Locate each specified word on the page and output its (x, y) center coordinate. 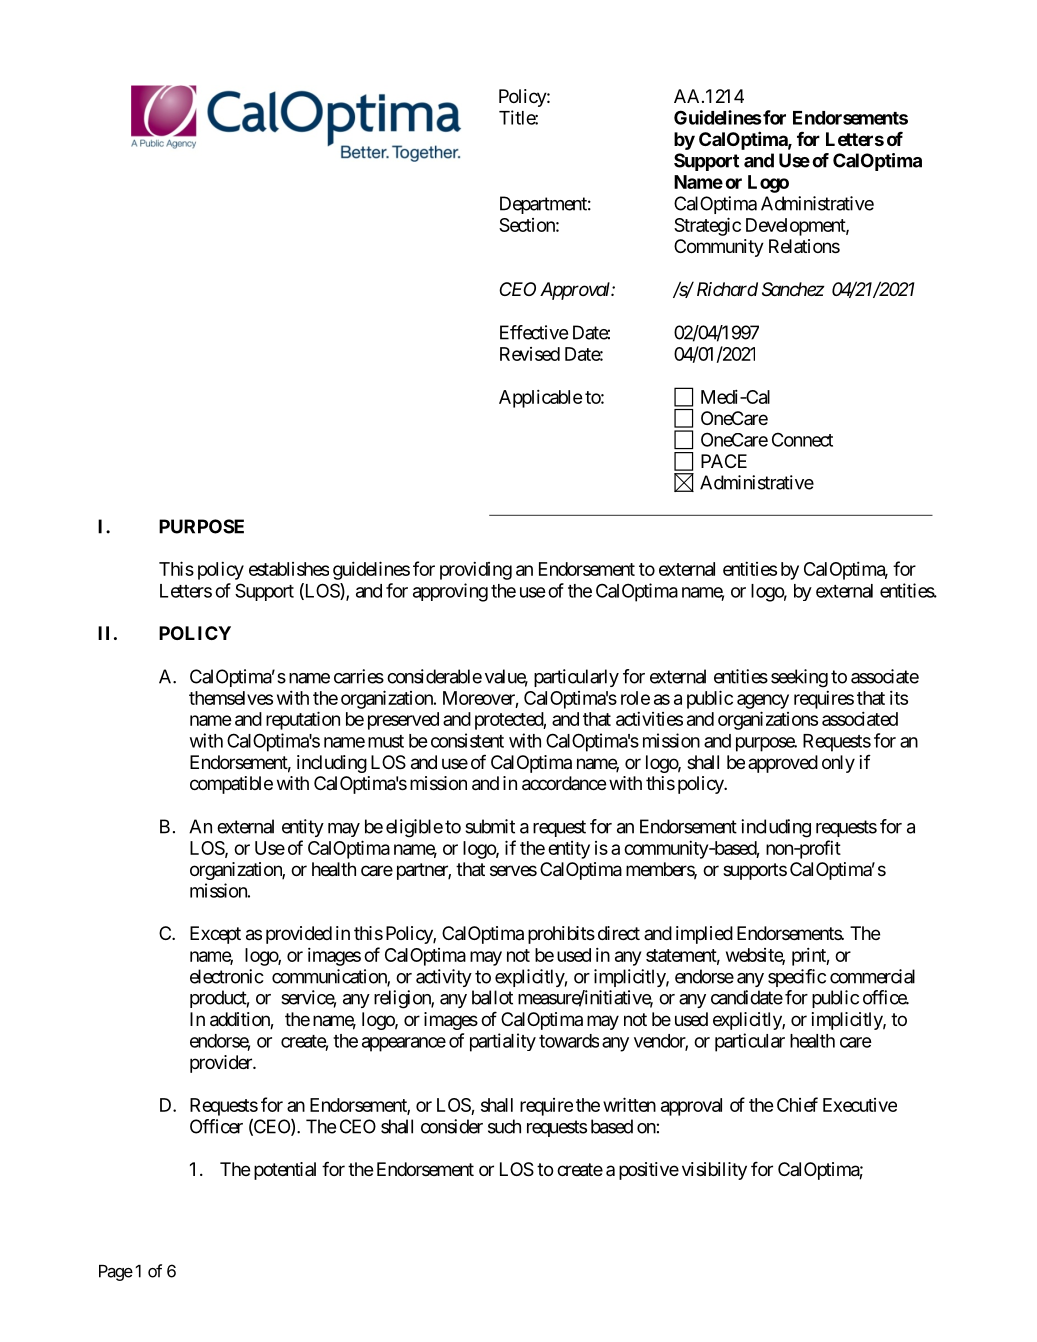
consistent (467, 740)
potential (285, 1171)
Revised (530, 354)
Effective (534, 332)
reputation (303, 720)
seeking (799, 678)
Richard (727, 289)
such (504, 1126)
